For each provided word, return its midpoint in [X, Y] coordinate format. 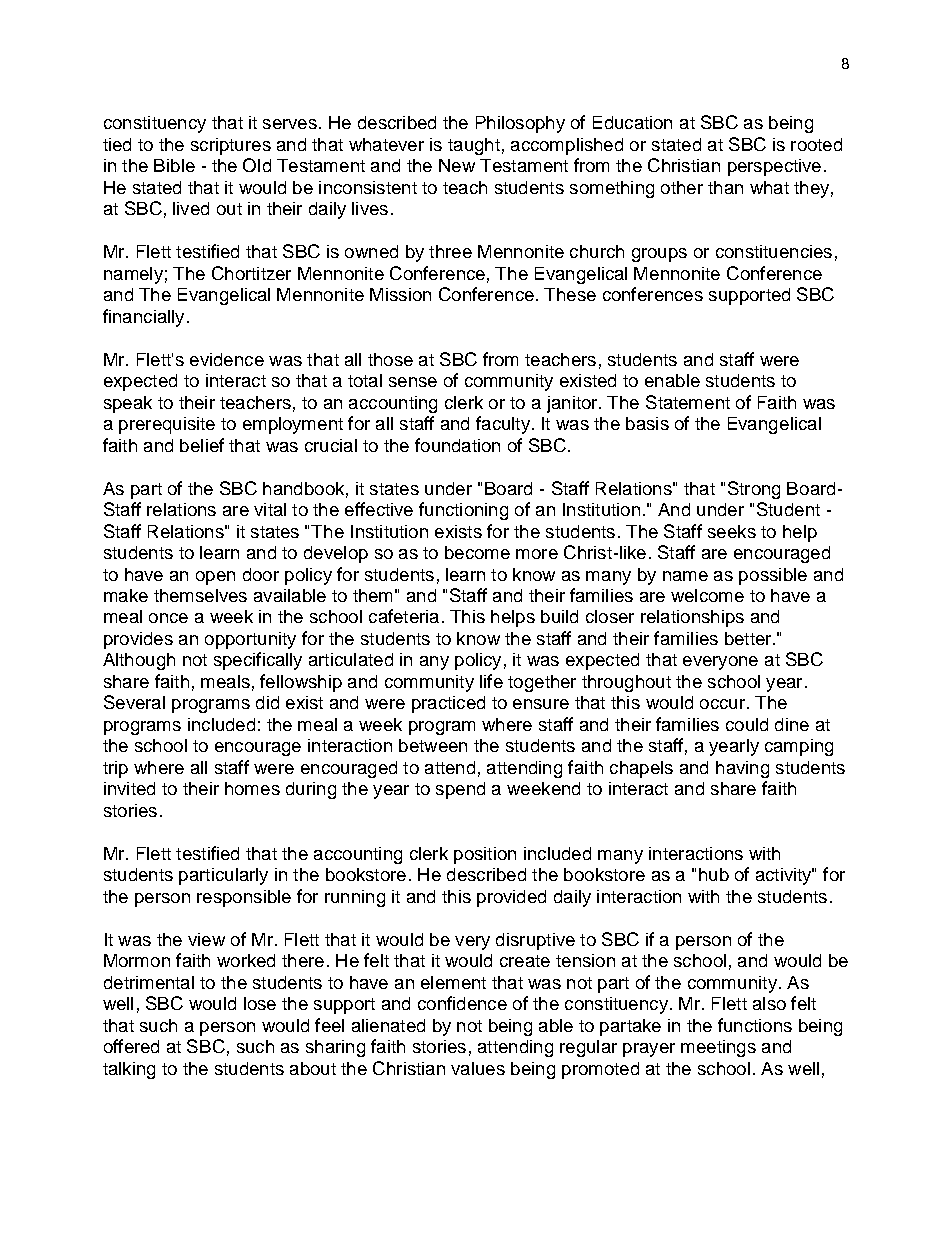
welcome [707, 595]
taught [474, 146]
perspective [774, 167]
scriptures [231, 146]
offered [131, 1046]
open [215, 578]
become [477, 552]
